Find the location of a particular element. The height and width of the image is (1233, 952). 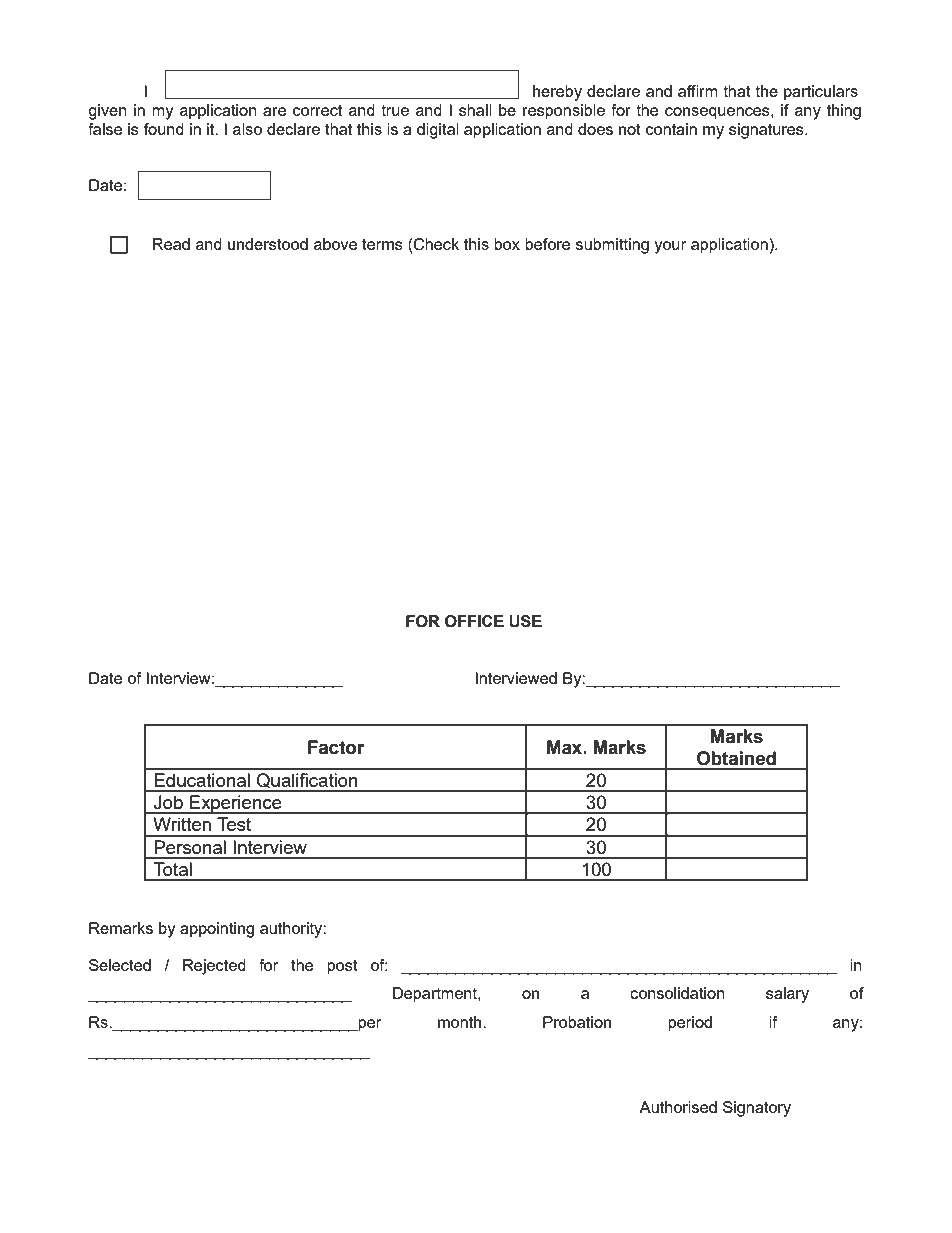

your is located at coordinates (670, 247).
